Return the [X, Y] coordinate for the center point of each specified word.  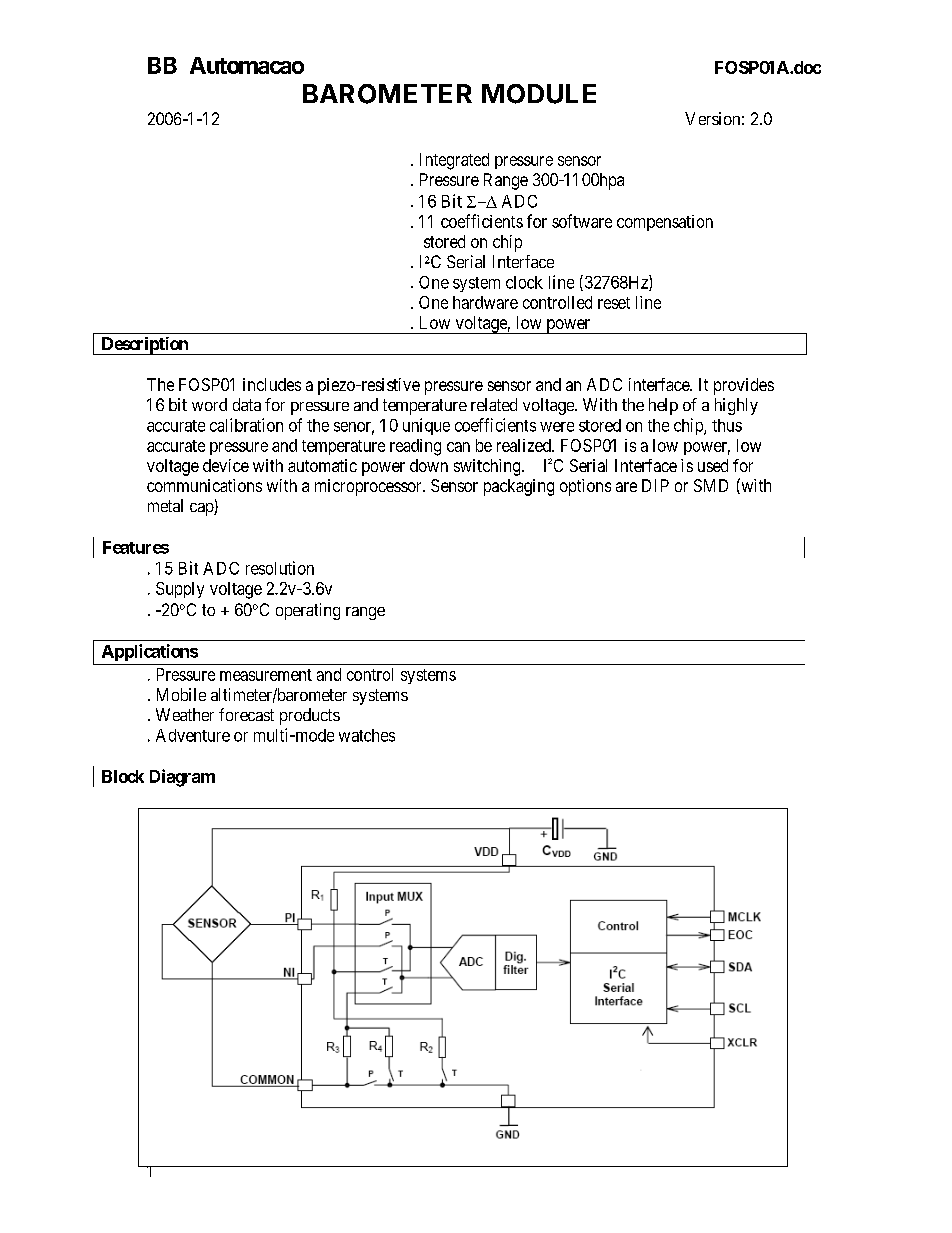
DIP [655, 485]
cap [202, 509]
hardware [485, 302]
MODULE [539, 94]
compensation [665, 223]
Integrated [454, 161]
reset [614, 303]
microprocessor [369, 487]
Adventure [193, 735]
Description [144, 346]
